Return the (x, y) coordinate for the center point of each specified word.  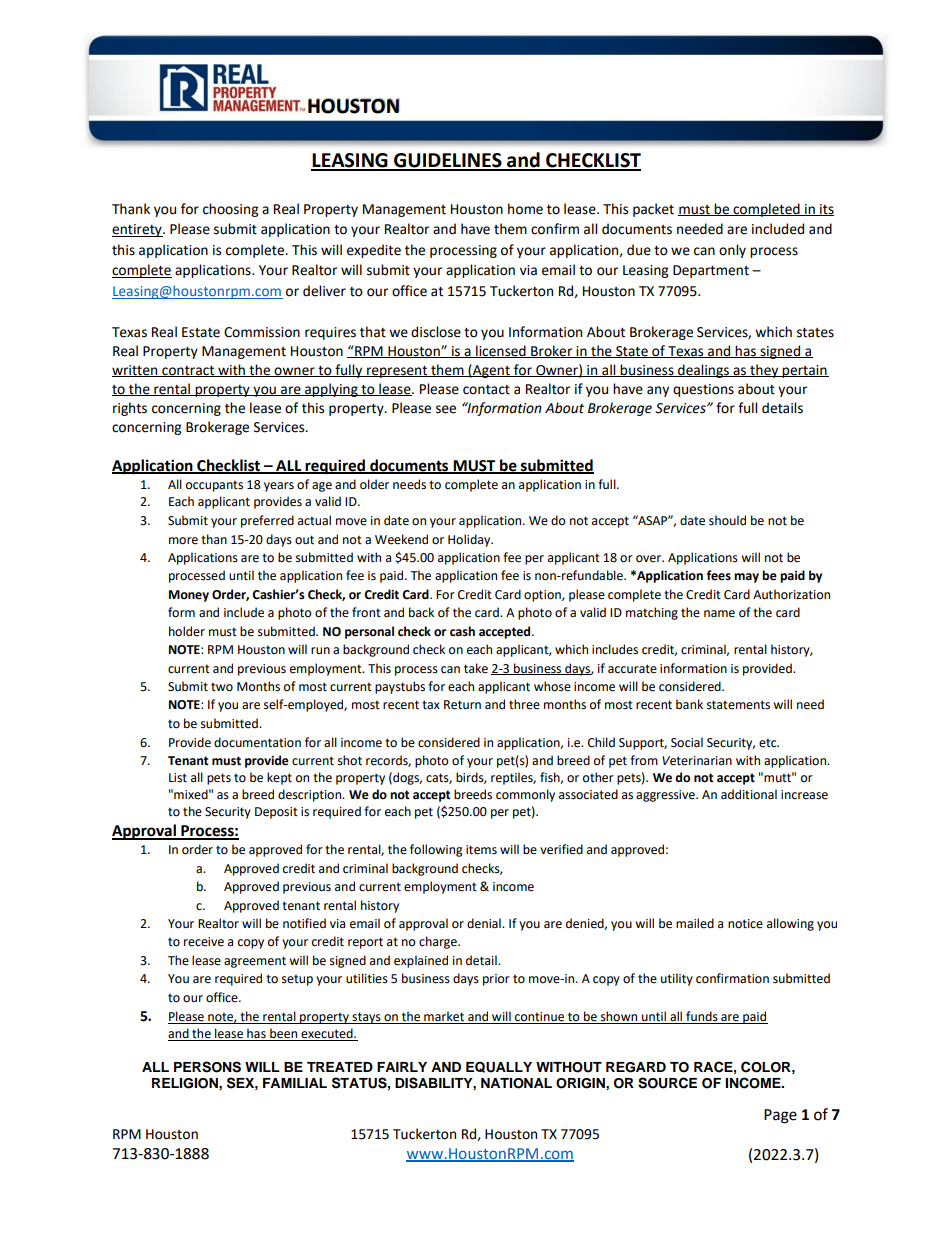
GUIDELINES (448, 161)
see (446, 409)
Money (189, 596)
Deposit (276, 813)
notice (745, 924)
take (476, 668)
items (481, 850)
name (719, 614)
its (826, 210)
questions (703, 390)
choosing (230, 210)
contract (188, 371)
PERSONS (207, 1067)
